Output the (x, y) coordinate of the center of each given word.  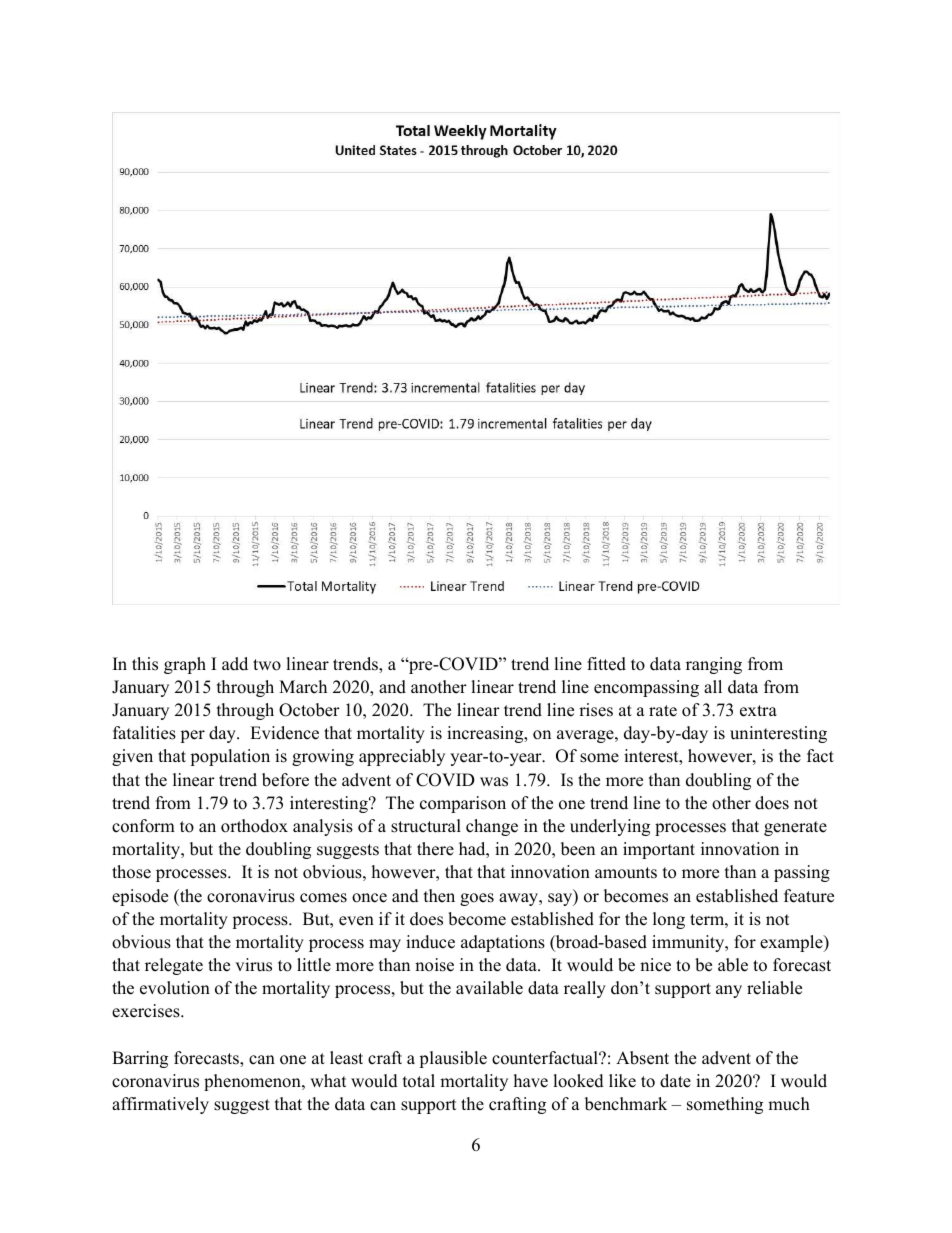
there (435, 849)
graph (185, 665)
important (659, 850)
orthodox (254, 826)
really (585, 989)
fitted (606, 664)
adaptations (503, 943)
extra (758, 711)
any (729, 991)
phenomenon (253, 1082)
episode (140, 897)
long (669, 920)
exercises (147, 1011)
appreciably (402, 757)
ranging (714, 665)
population (230, 757)
